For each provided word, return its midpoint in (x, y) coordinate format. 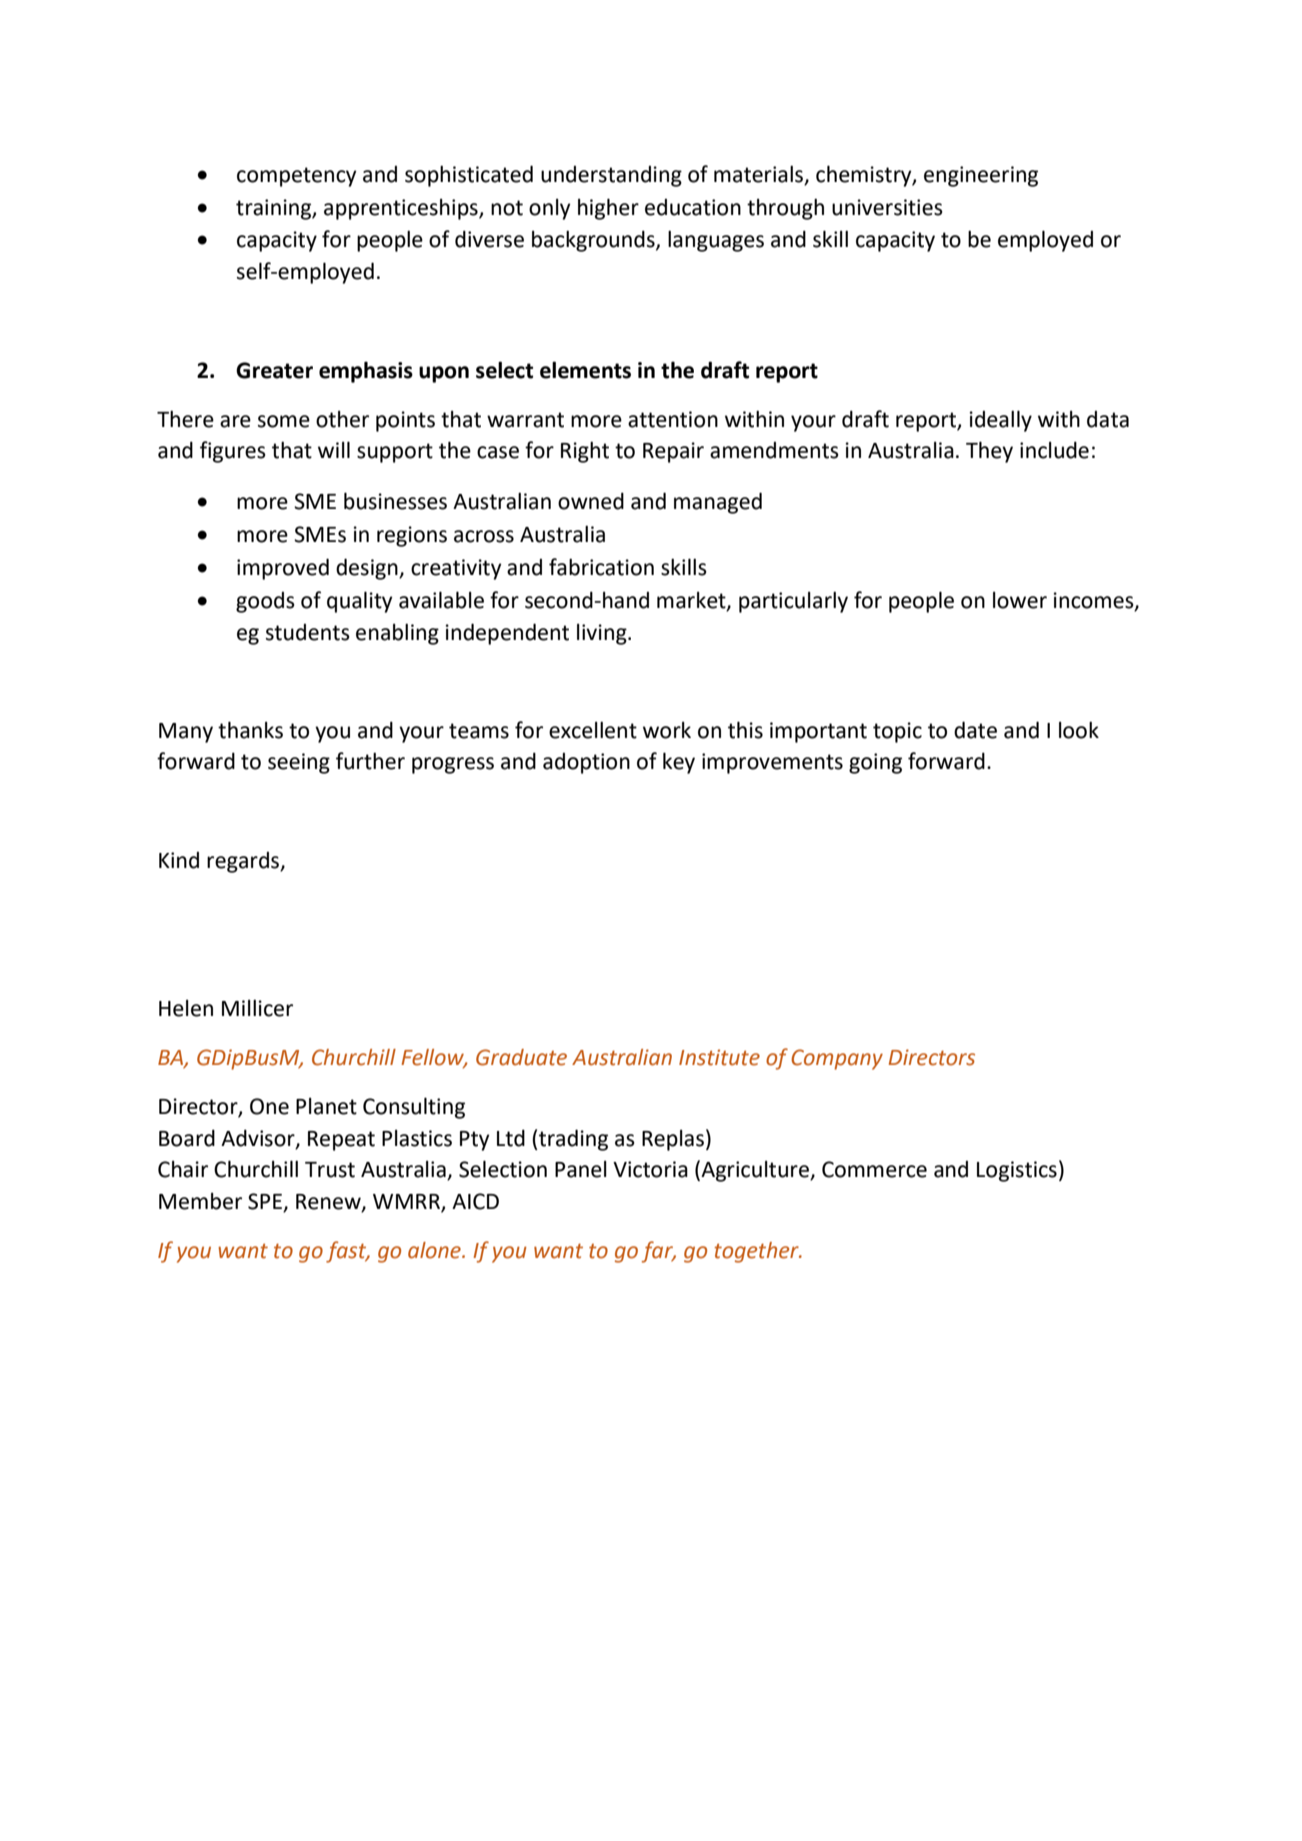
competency (297, 177)
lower (1020, 600)
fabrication (601, 567)
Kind (179, 860)
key (679, 763)
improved (283, 569)
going (875, 763)
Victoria (650, 1169)
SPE (266, 1202)
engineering (981, 176)
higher (608, 209)
